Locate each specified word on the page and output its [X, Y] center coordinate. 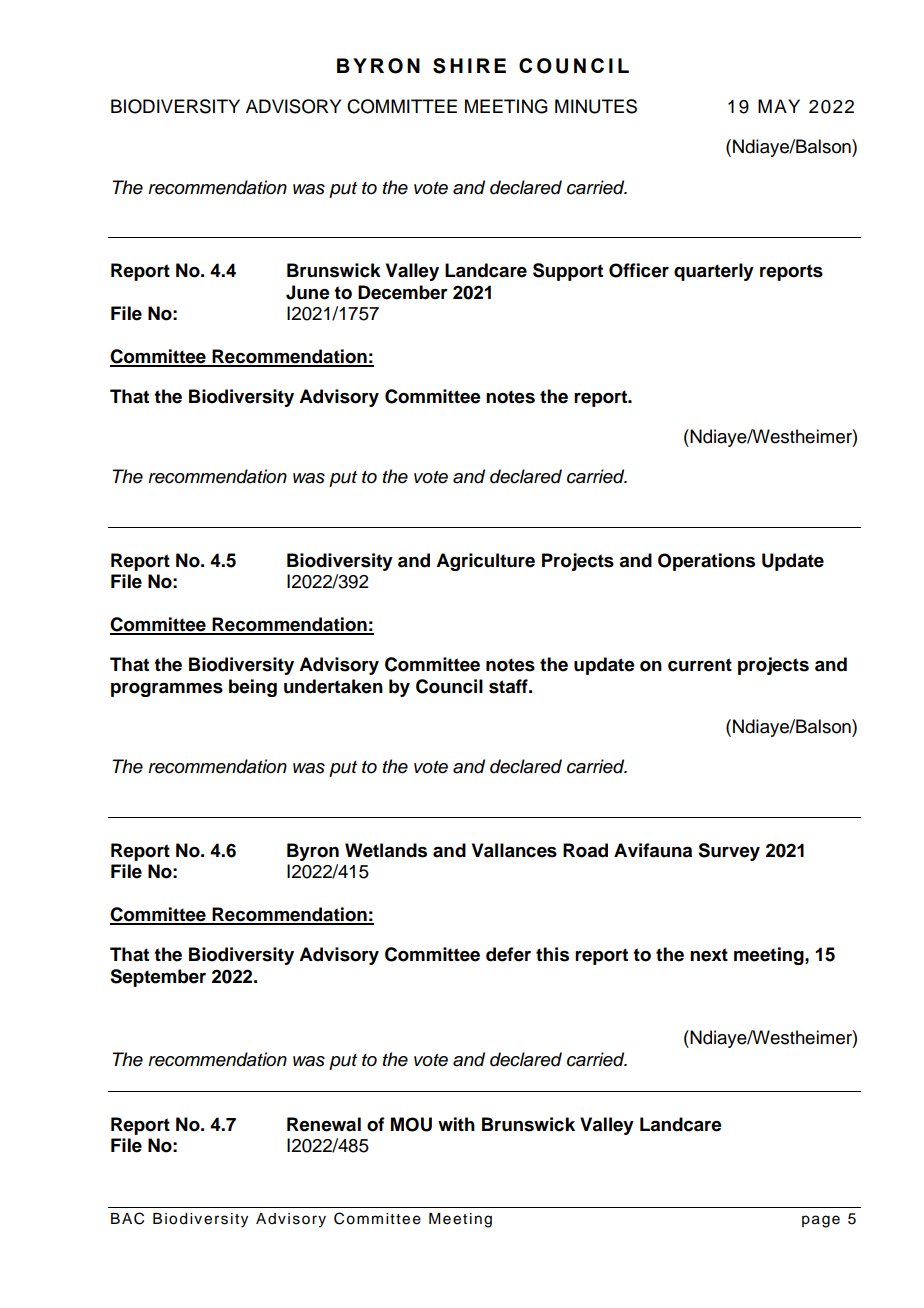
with [456, 1124]
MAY [779, 106]
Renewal [324, 1124]
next [709, 955]
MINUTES [596, 106]
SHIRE [469, 66]
